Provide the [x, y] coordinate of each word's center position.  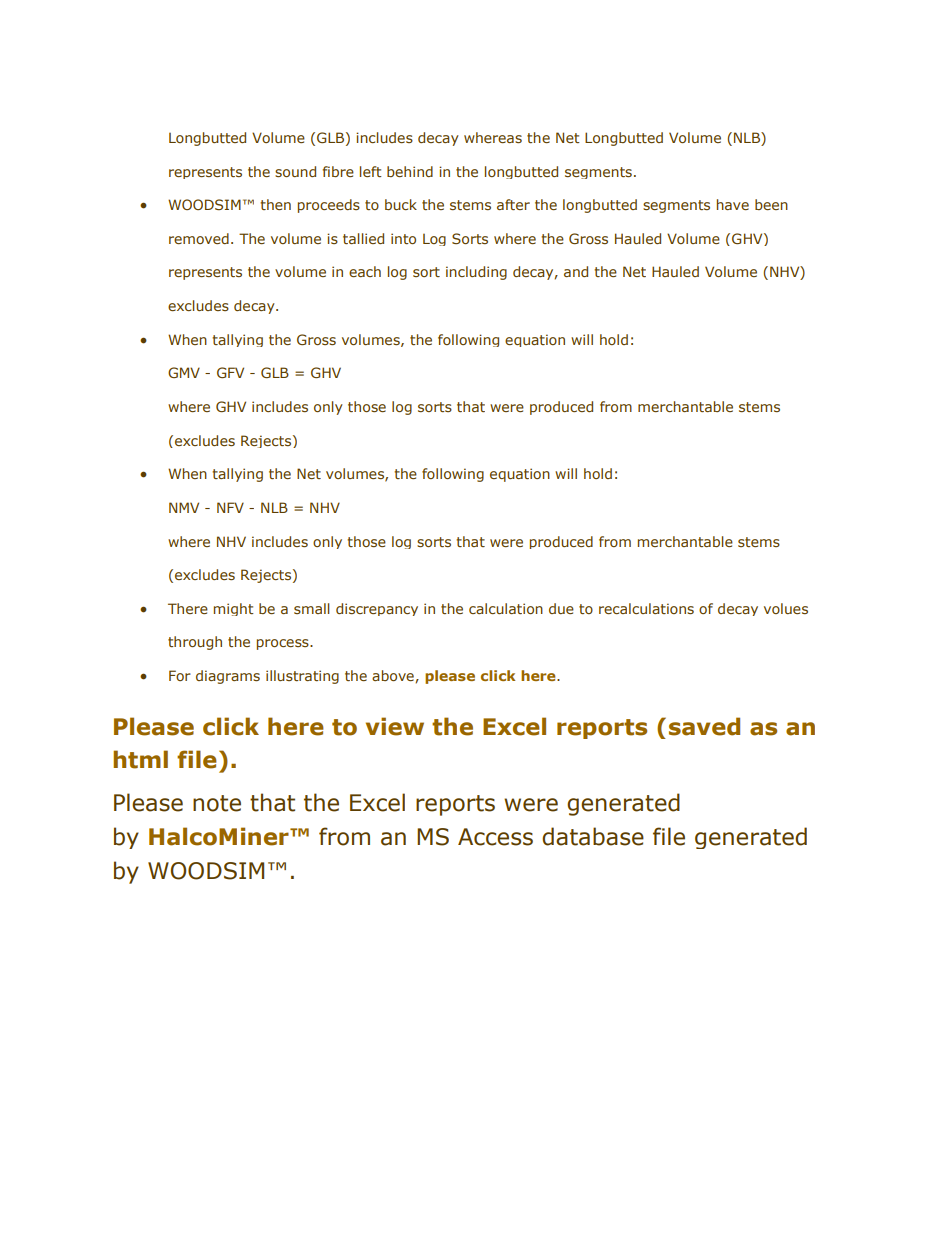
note [217, 803]
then [275, 204]
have [733, 204]
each [365, 271]
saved [704, 726]
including [476, 273]
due [561, 608]
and [576, 271]
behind [410, 171]
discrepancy [377, 609]
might [234, 609]
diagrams [228, 677]
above [393, 675]
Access [495, 837]
